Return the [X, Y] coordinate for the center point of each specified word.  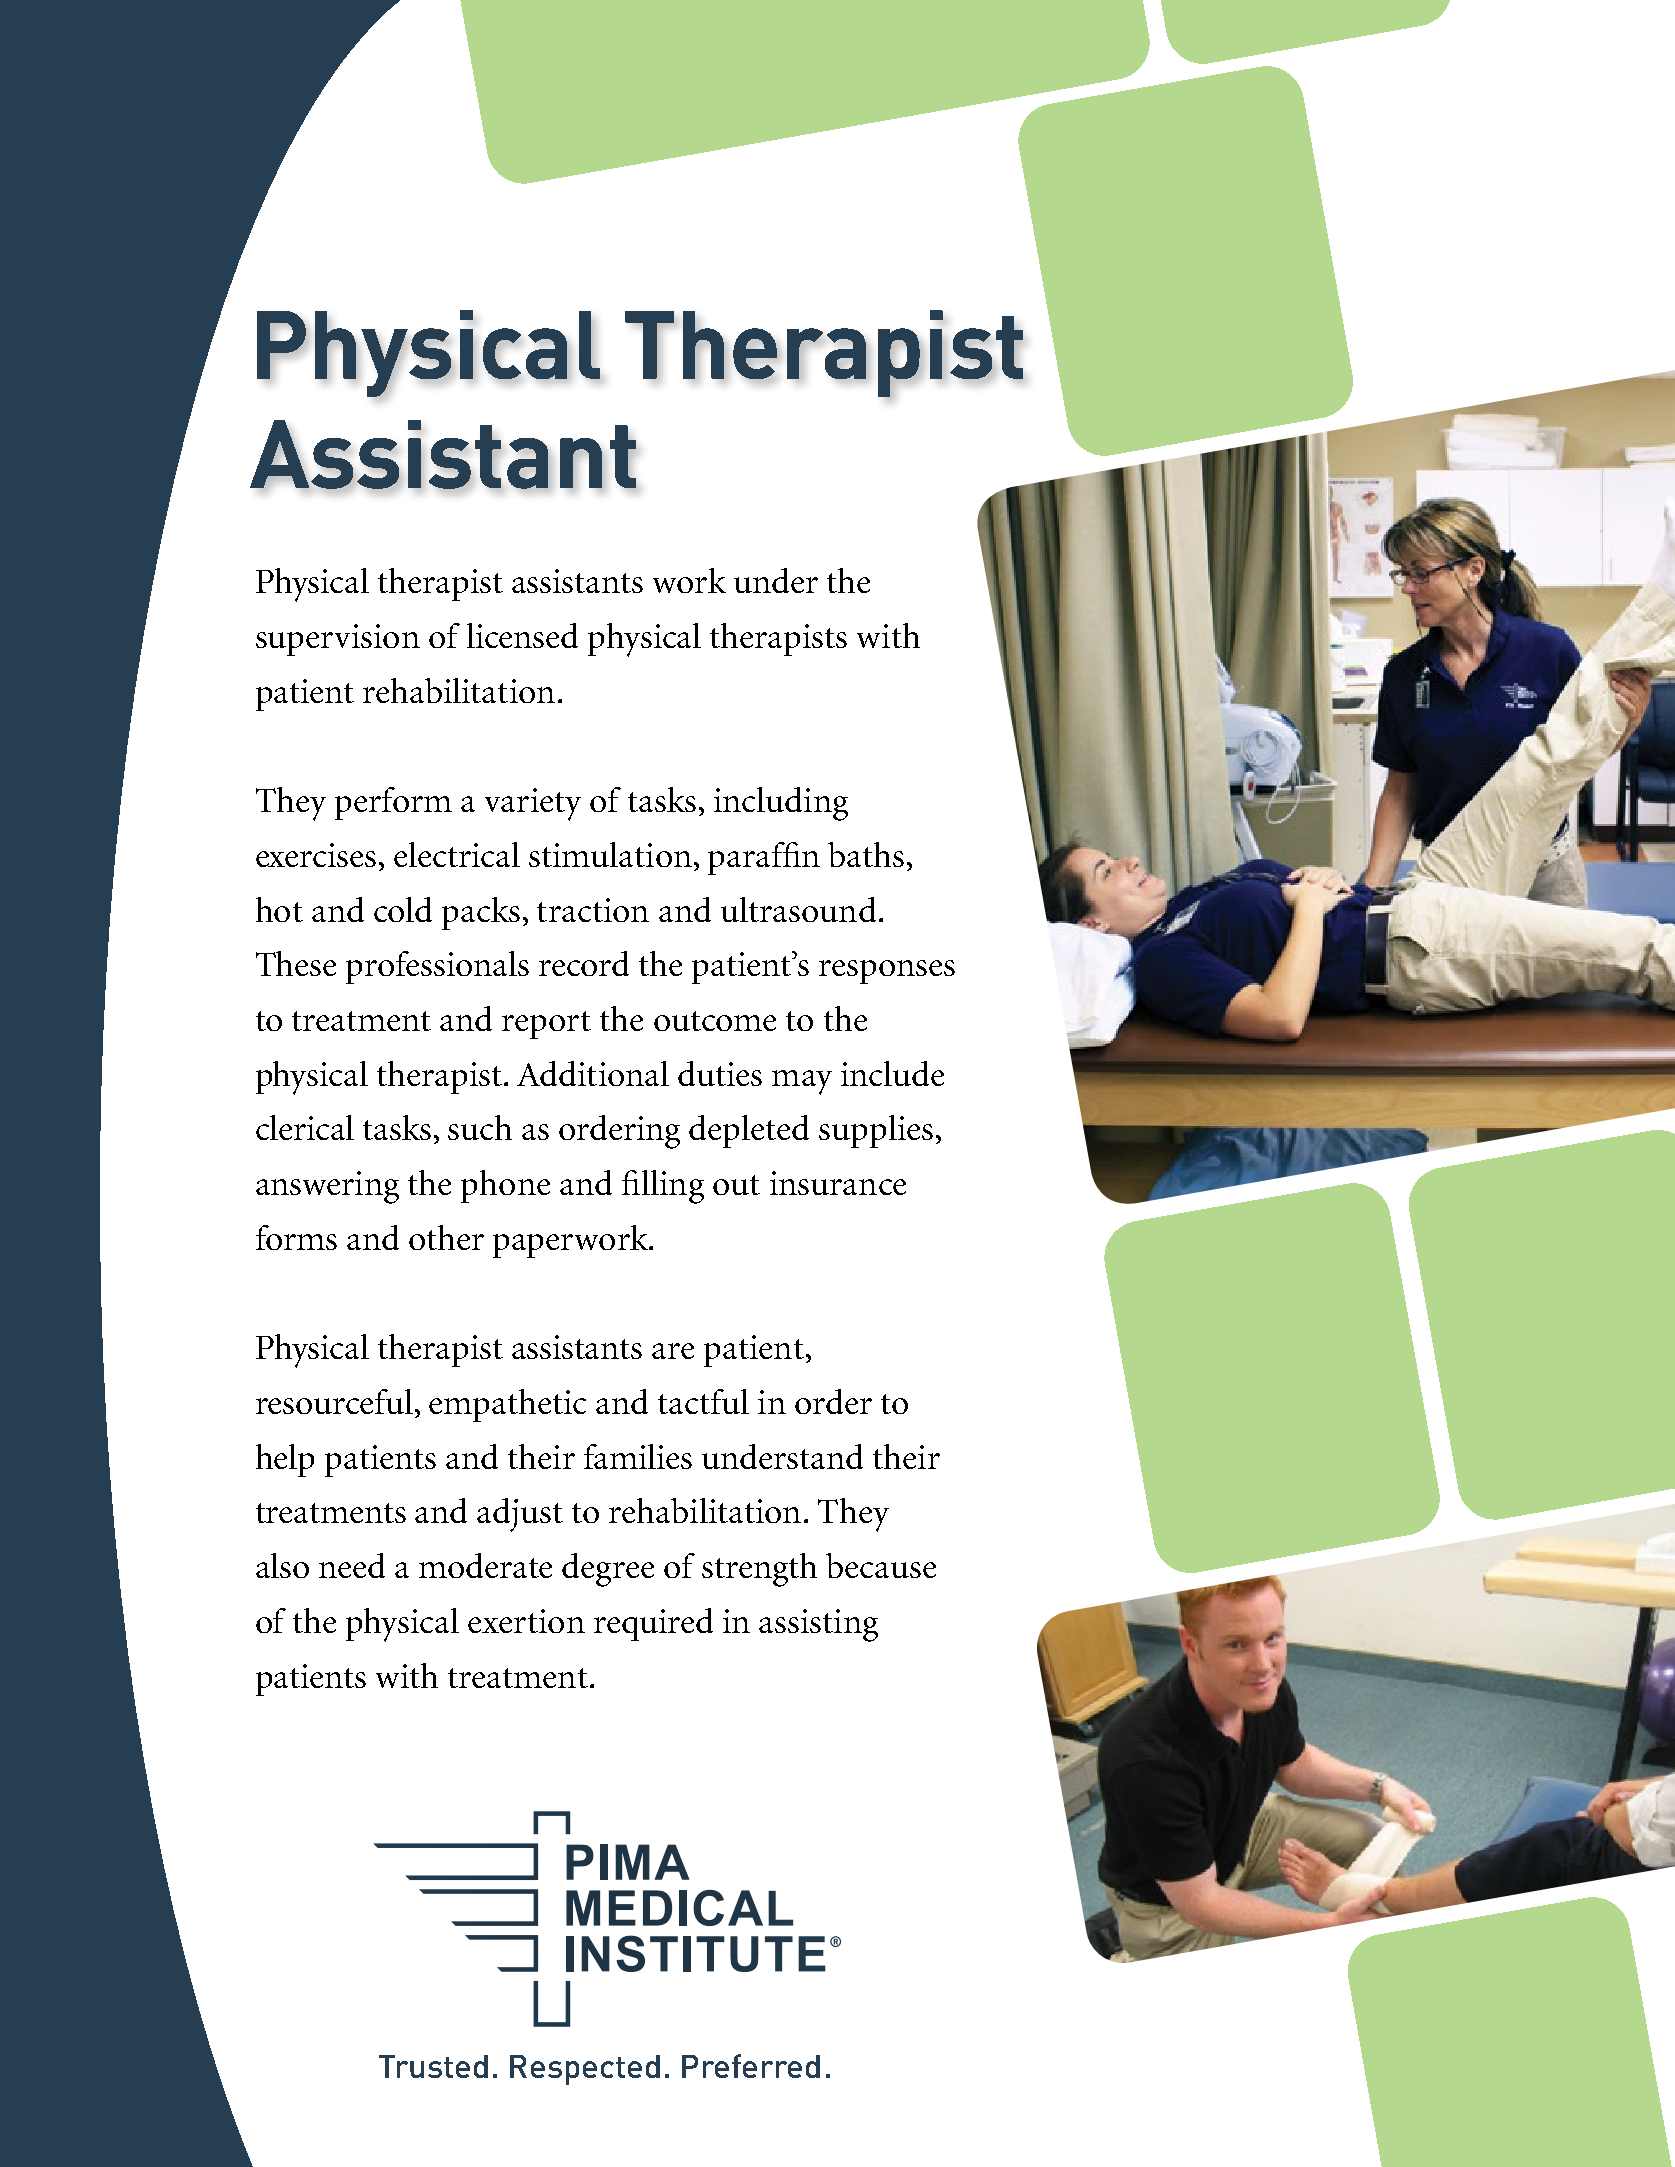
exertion [526, 1621]
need [352, 1565]
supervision [338, 640]
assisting [818, 1625]
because [881, 1565]
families [638, 1456]
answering [327, 1187]
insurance [838, 1183]
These [296, 963]
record [584, 963]
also [282, 1565]
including [781, 804]
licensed [522, 635]
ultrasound [798, 909]
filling [663, 1187]
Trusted [433, 2066]
